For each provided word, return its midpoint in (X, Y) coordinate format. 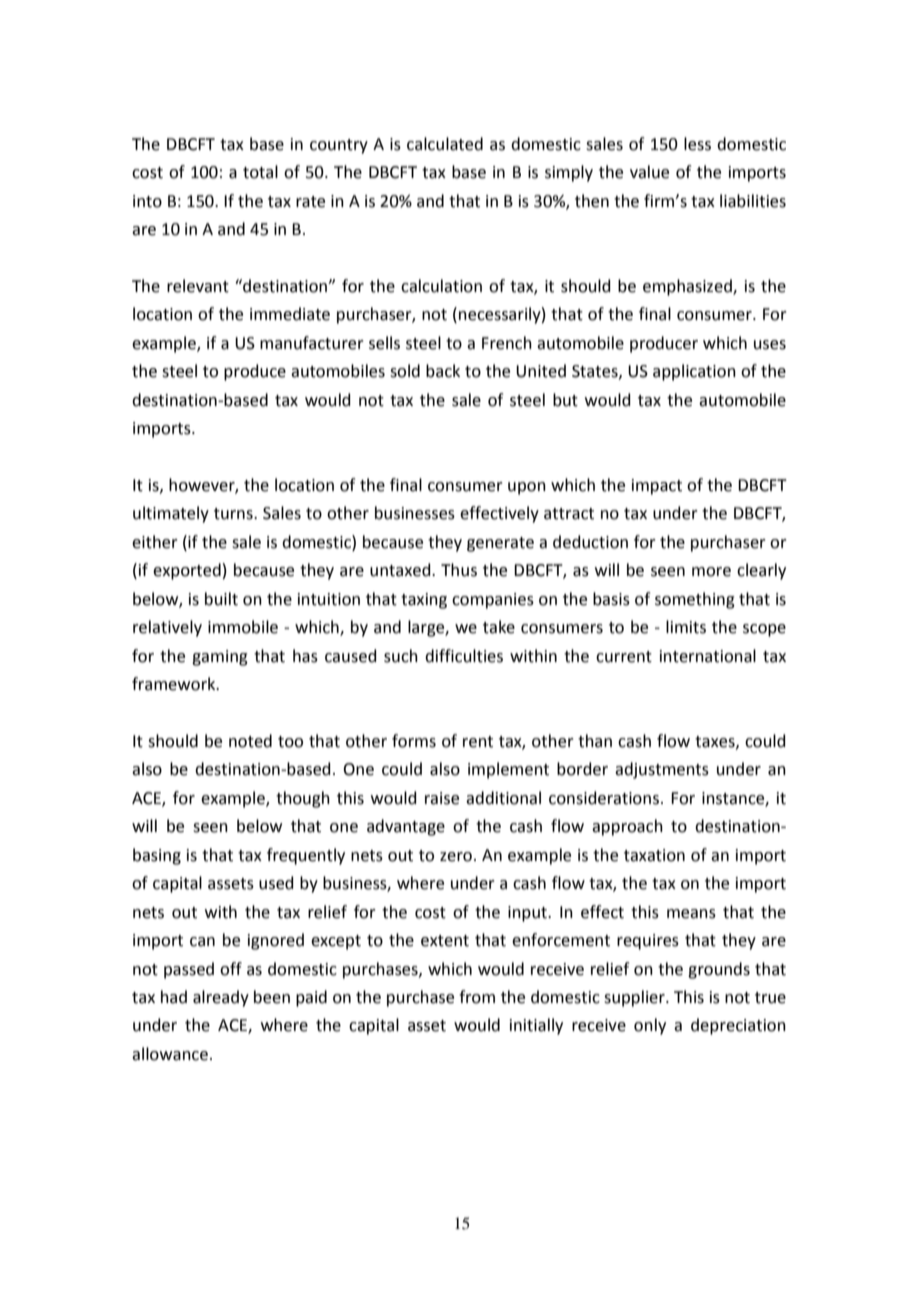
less (697, 144)
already (221, 998)
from (477, 997)
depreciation (738, 1026)
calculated (445, 144)
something (695, 600)
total (260, 172)
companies (493, 601)
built (221, 599)
